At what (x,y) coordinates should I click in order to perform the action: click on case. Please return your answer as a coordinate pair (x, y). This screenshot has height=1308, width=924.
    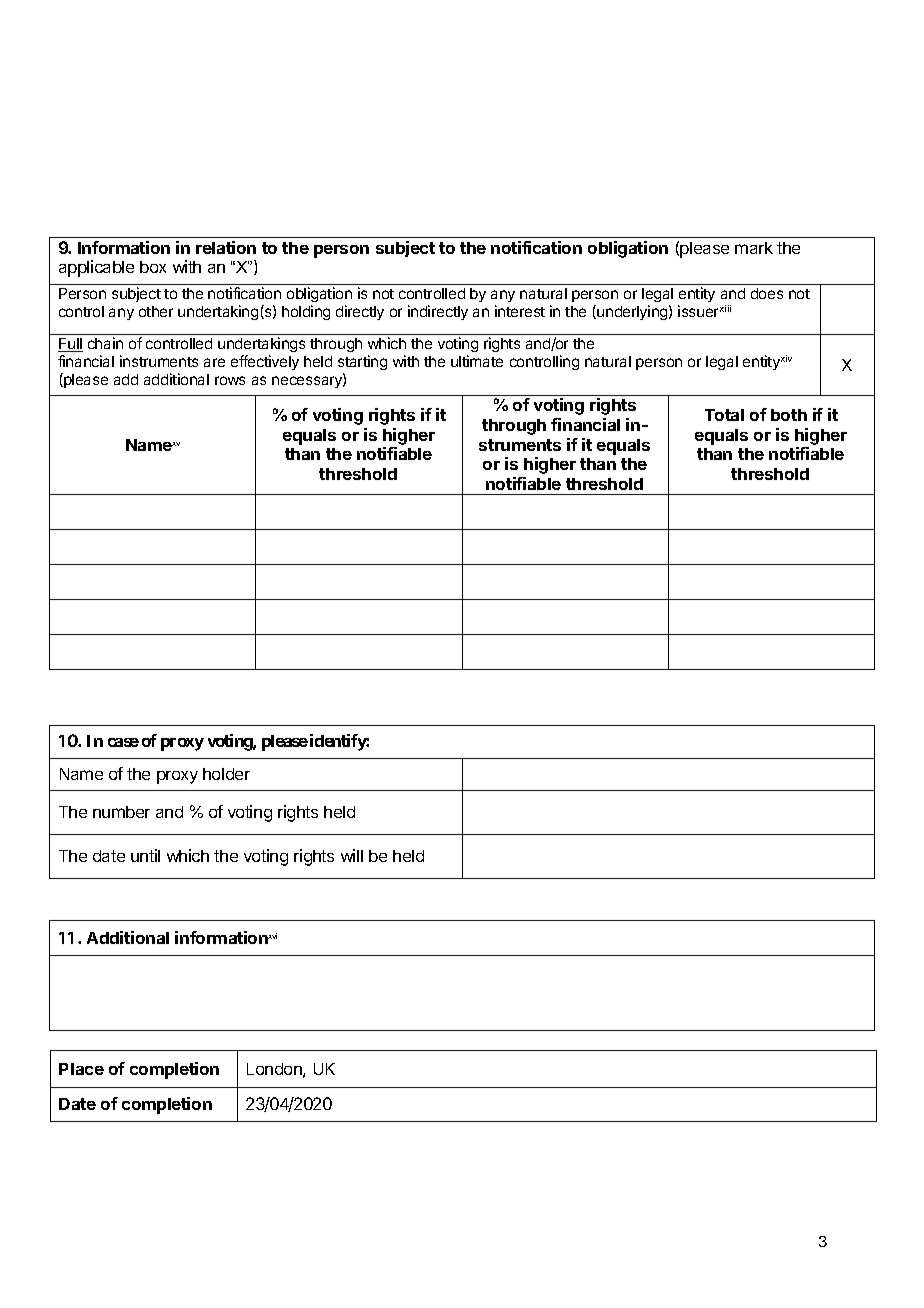
    Looking at the image, I should click on (123, 742).
